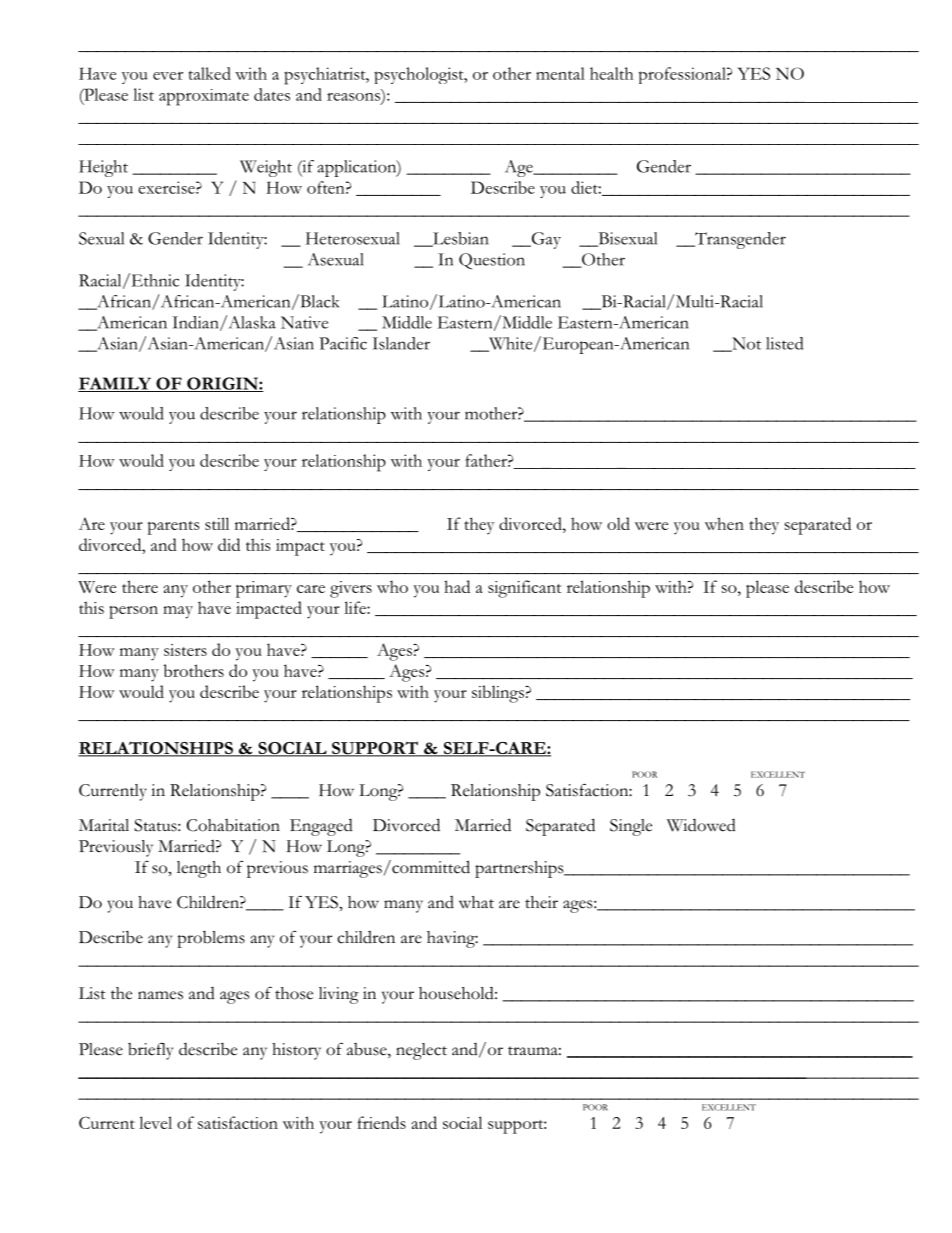 Image resolution: width=952 pixels, height=1233 pixels. What do you see at coordinates (272, 94) in the page?
I see `dates` at bounding box center [272, 94].
